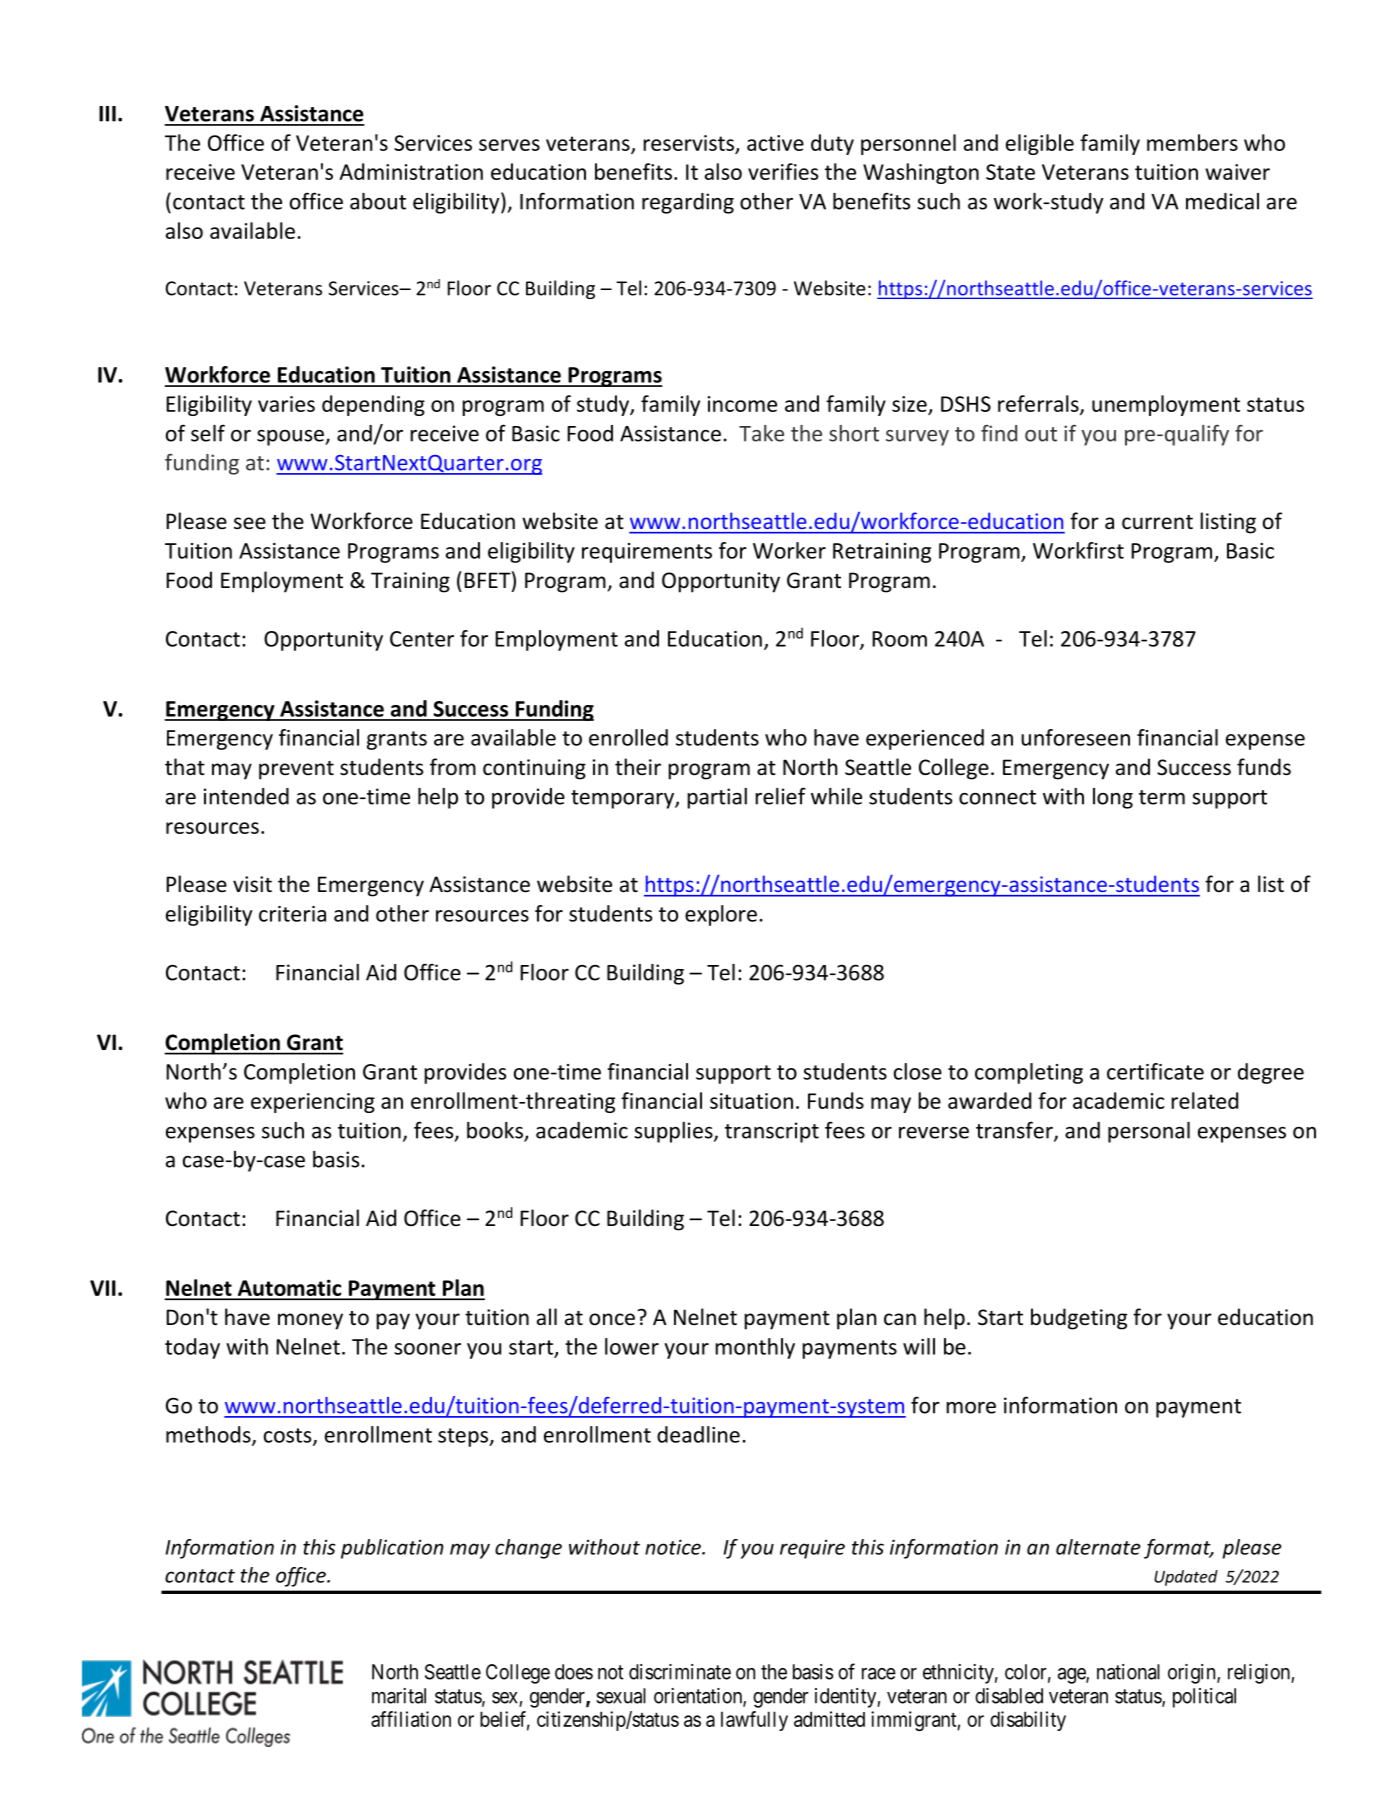  Describe the element at coordinates (185, 766) in the screenshot. I see `that` at that location.
